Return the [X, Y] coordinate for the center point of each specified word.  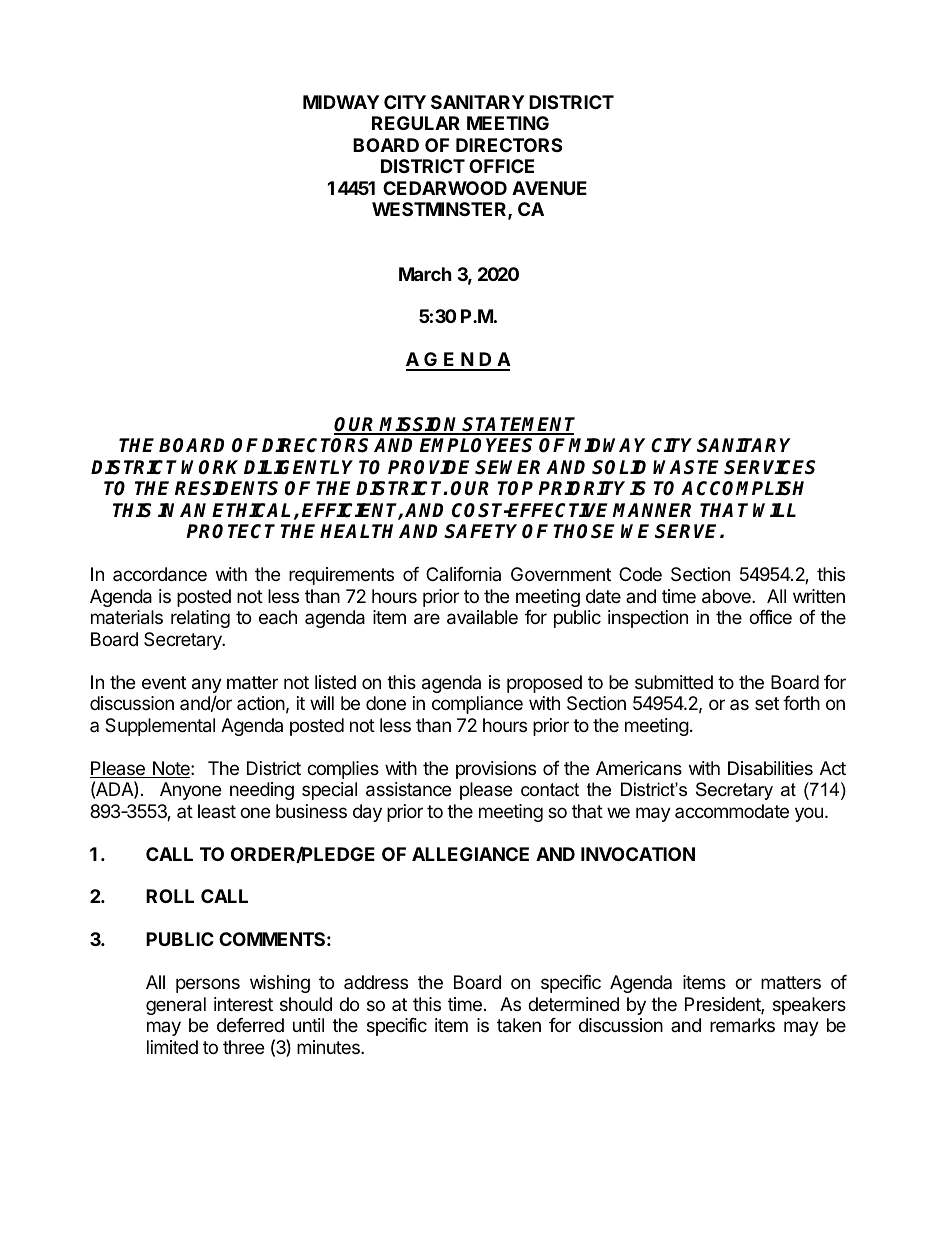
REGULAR [416, 123]
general [176, 1006]
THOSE [584, 531]
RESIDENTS [226, 488]
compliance [477, 705]
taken [519, 1025]
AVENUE [549, 188]
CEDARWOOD [445, 188]
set [767, 703]
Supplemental [160, 727]
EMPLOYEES [476, 445]
